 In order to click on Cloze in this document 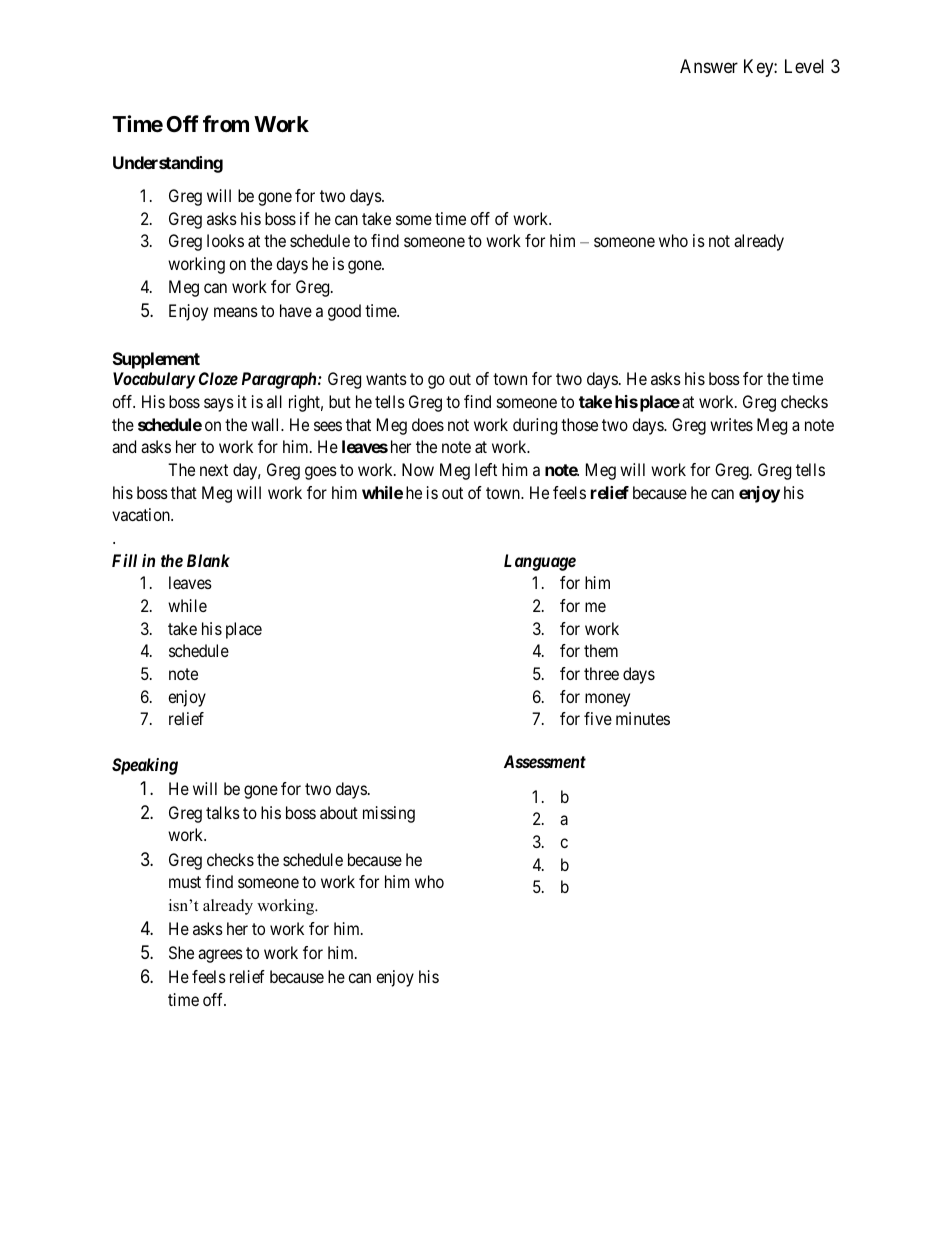, I will do `click(218, 378)`.
